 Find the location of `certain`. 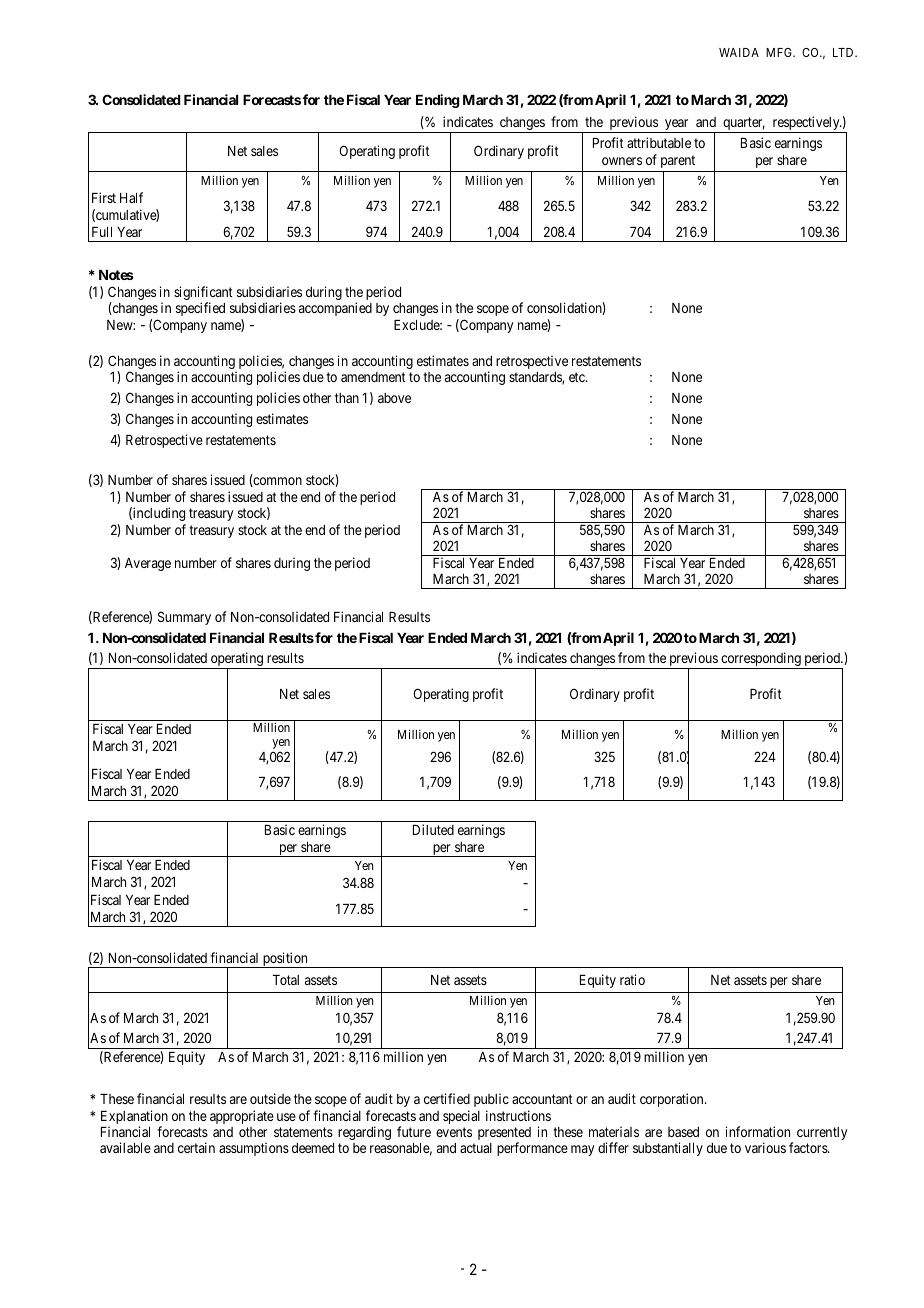

certain is located at coordinates (196, 1147).
